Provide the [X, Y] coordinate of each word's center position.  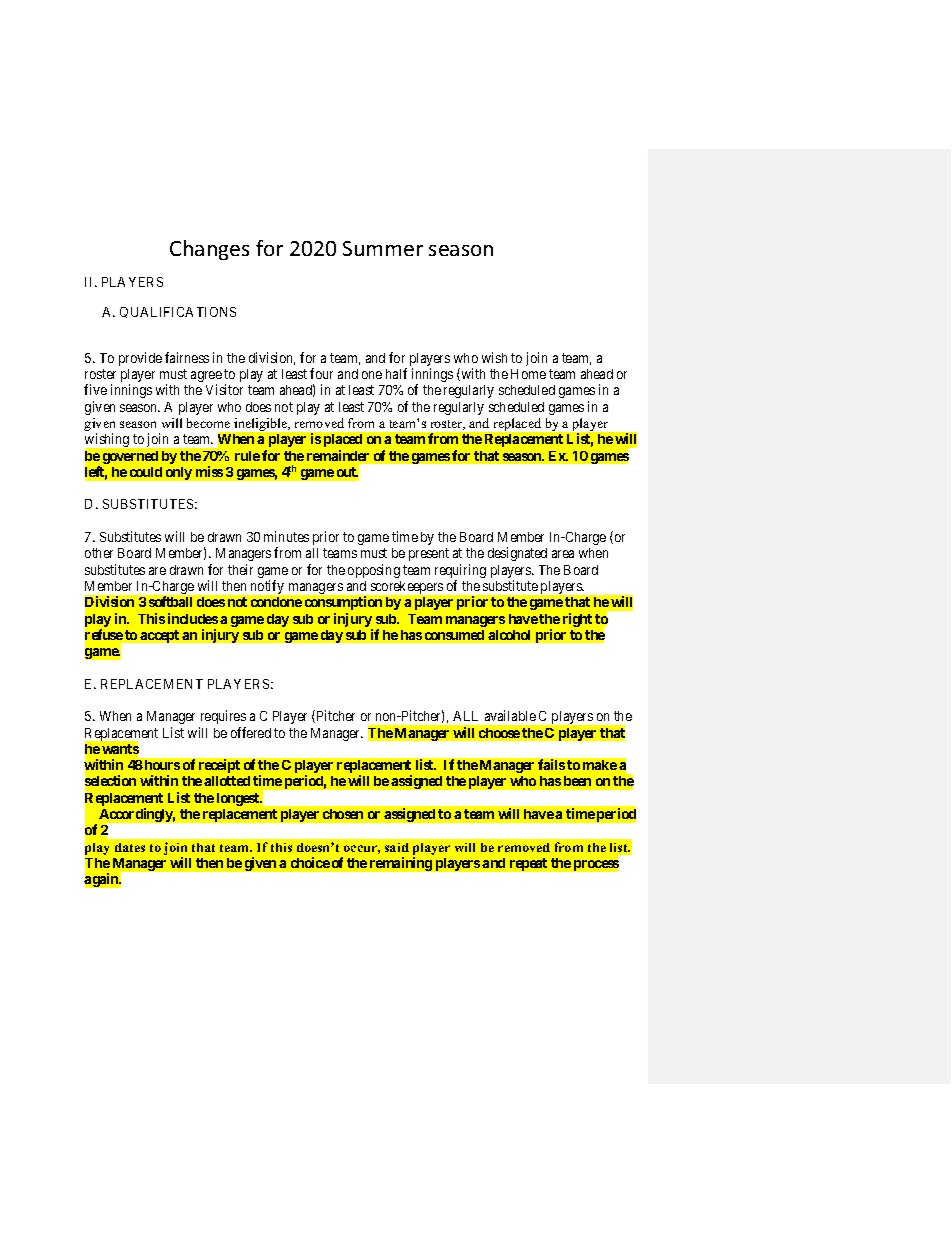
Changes [209, 250]
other [99, 553]
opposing [374, 571]
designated [517, 554]
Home [528, 374]
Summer [383, 248]
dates [130, 847]
